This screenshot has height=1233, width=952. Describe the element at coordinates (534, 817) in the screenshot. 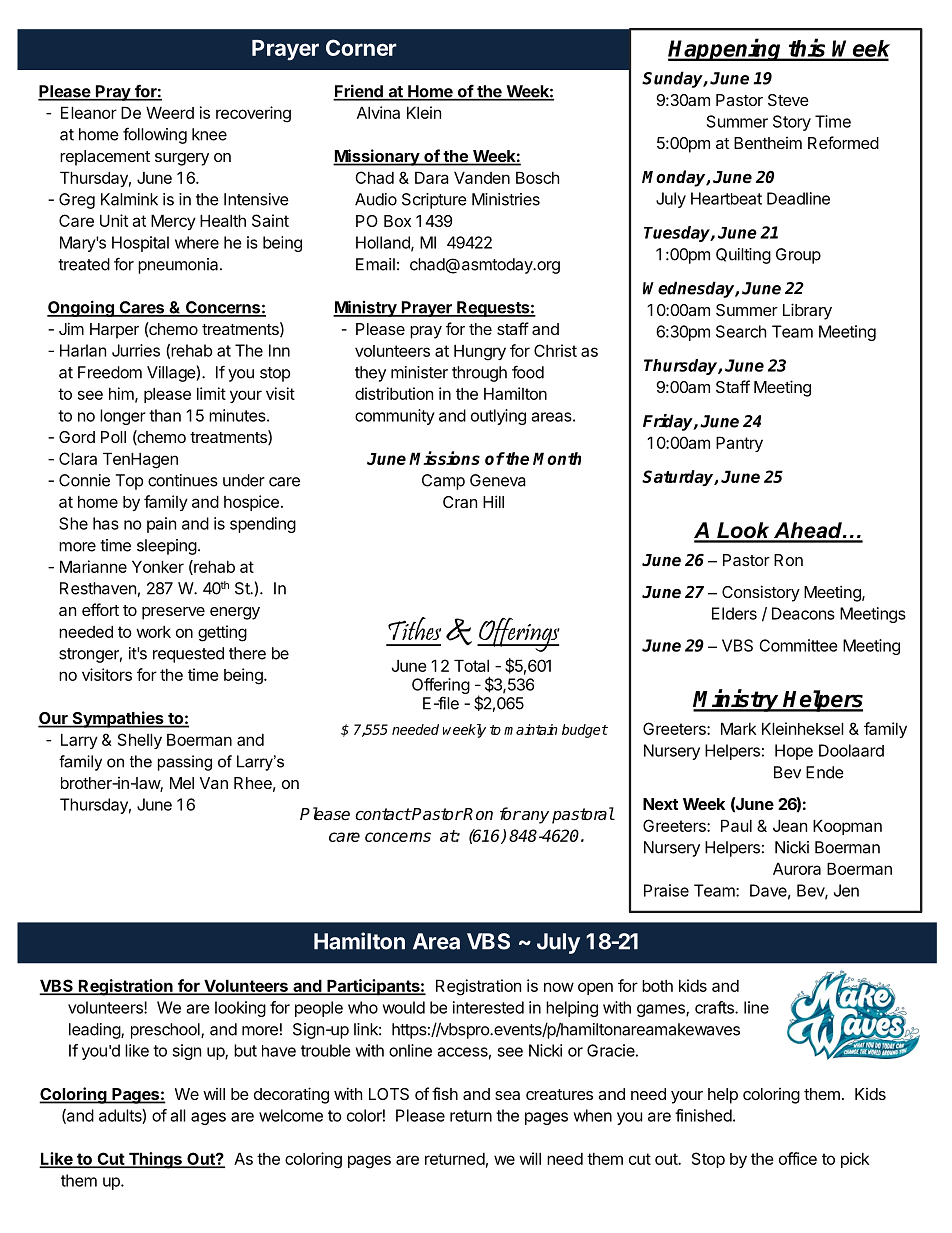

I see `any` at that location.
